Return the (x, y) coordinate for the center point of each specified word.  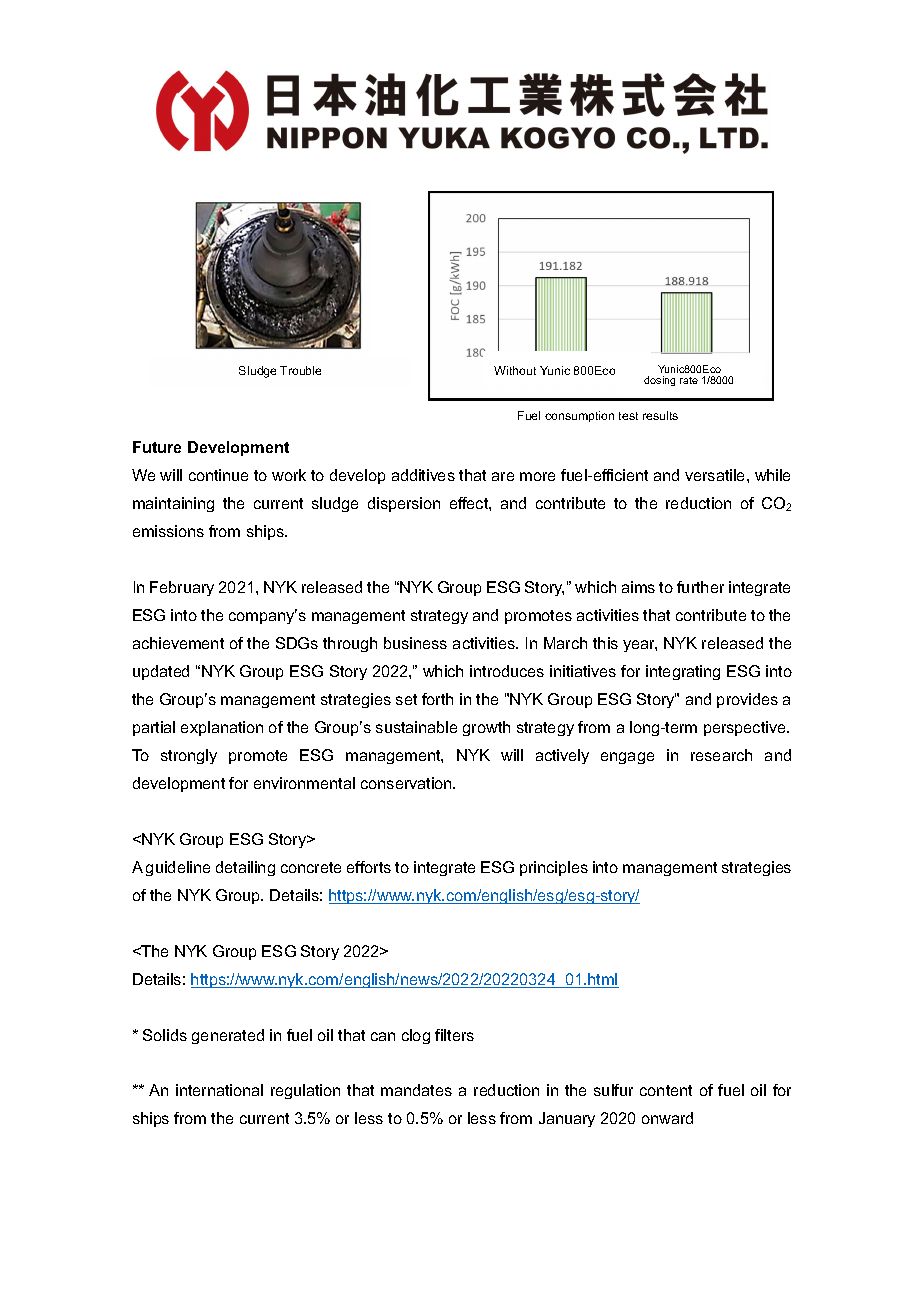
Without (515, 370)
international (219, 1090)
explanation (222, 728)
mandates (416, 1090)
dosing (659, 381)
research (721, 755)
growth (486, 728)
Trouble (300, 370)
